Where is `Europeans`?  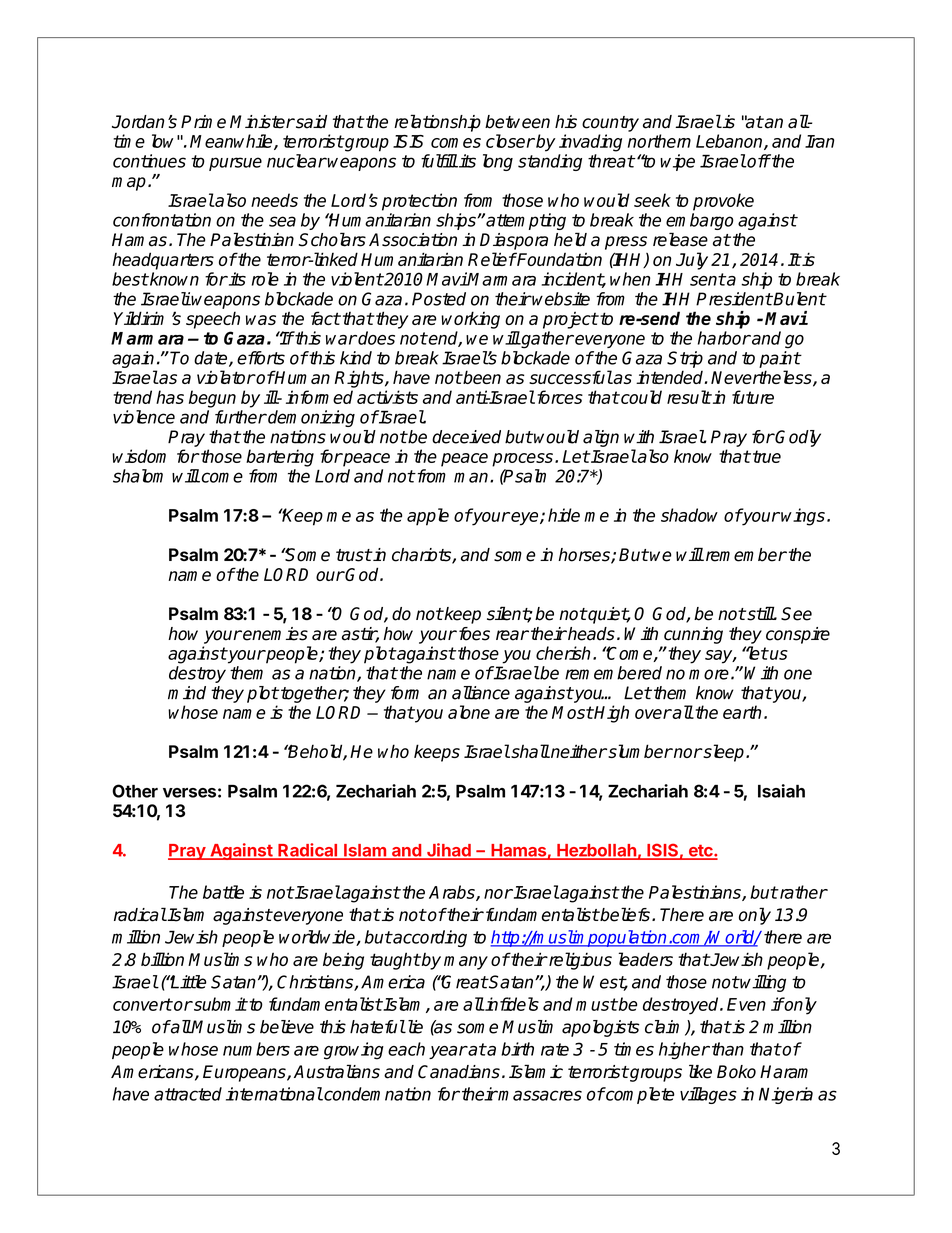
Europeans is located at coordinates (245, 1073).
